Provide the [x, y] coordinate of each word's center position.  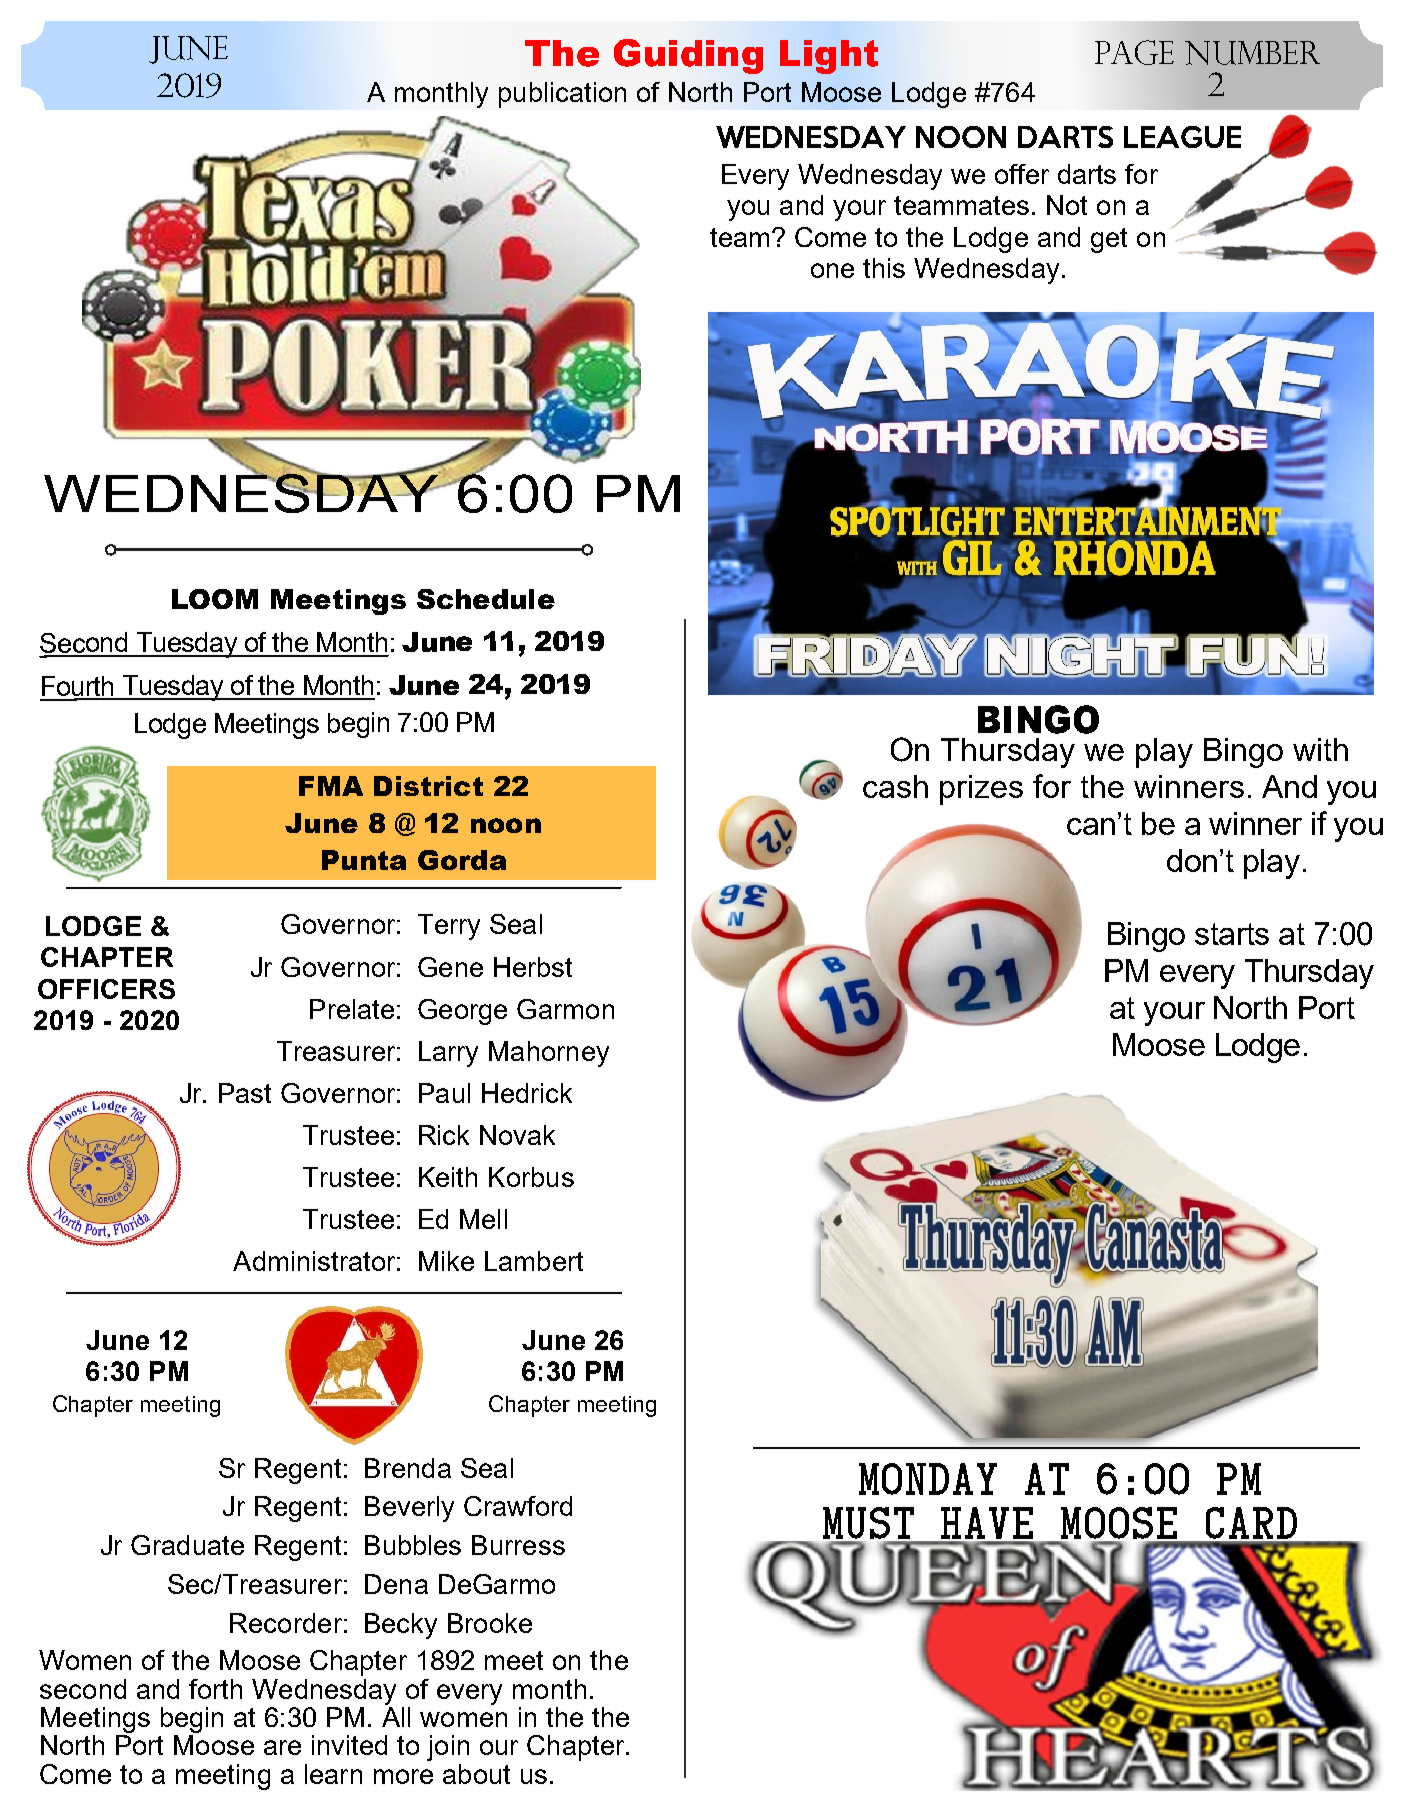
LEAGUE [1182, 137]
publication [562, 95]
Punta [364, 860]
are [282, 1747]
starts [1232, 934]
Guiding [688, 56]
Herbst [533, 967]
